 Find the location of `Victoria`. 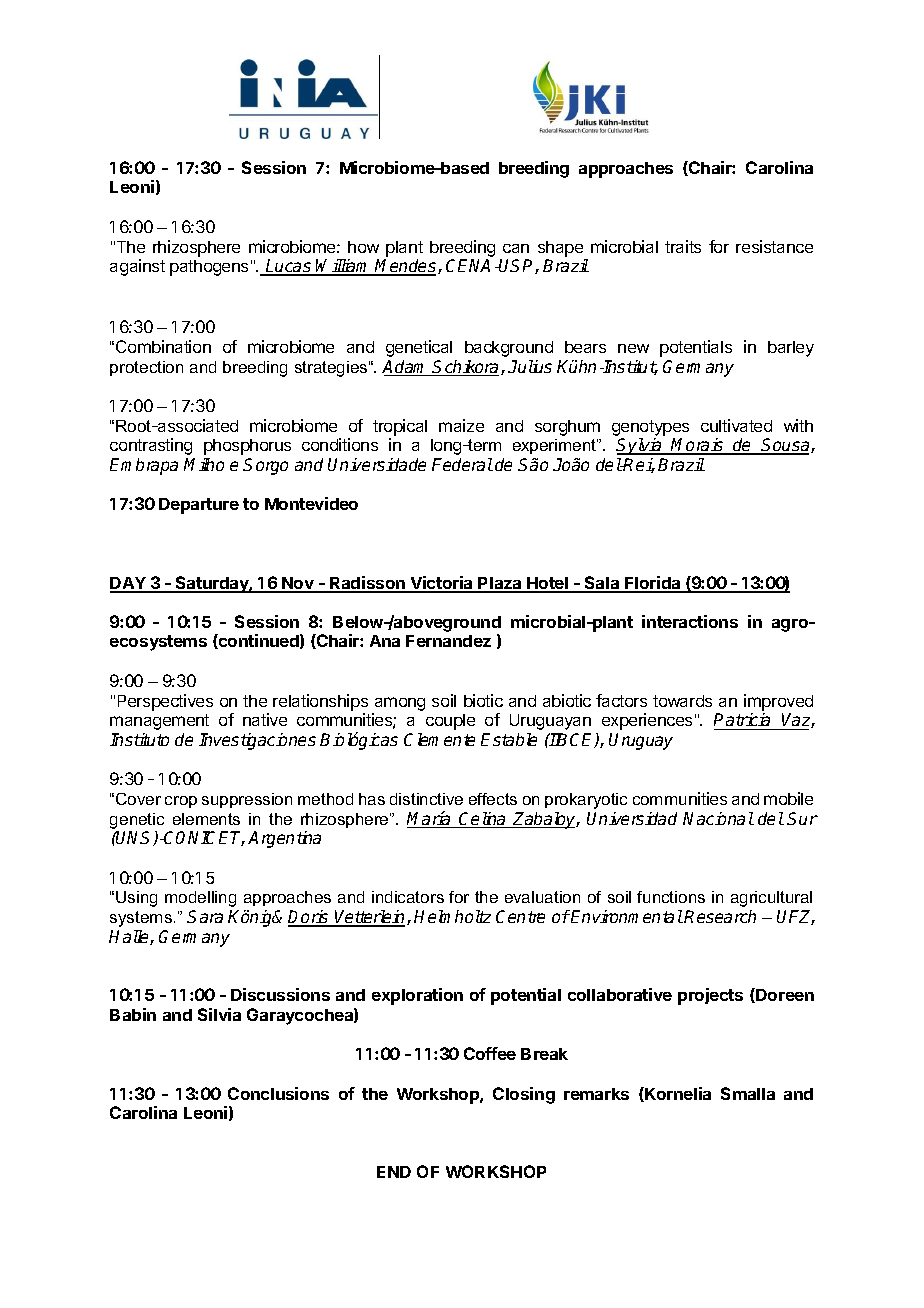

Victoria is located at coordinates (442, 584).
